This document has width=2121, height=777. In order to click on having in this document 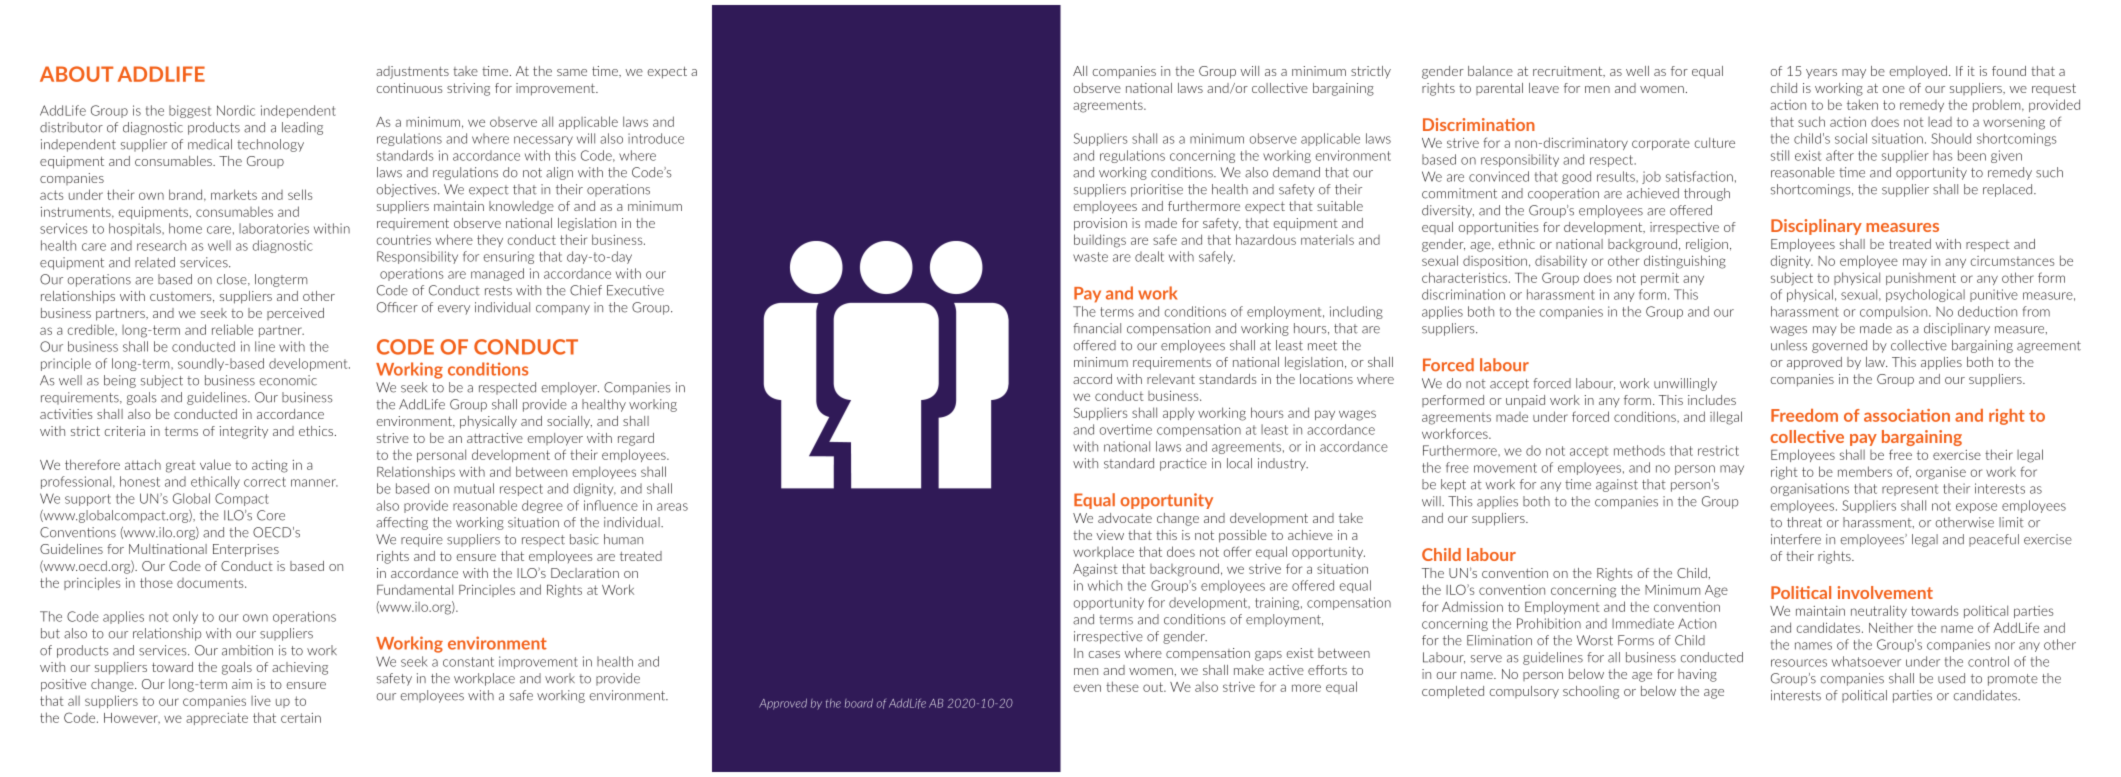, I will do `click(1697, 675)`.
